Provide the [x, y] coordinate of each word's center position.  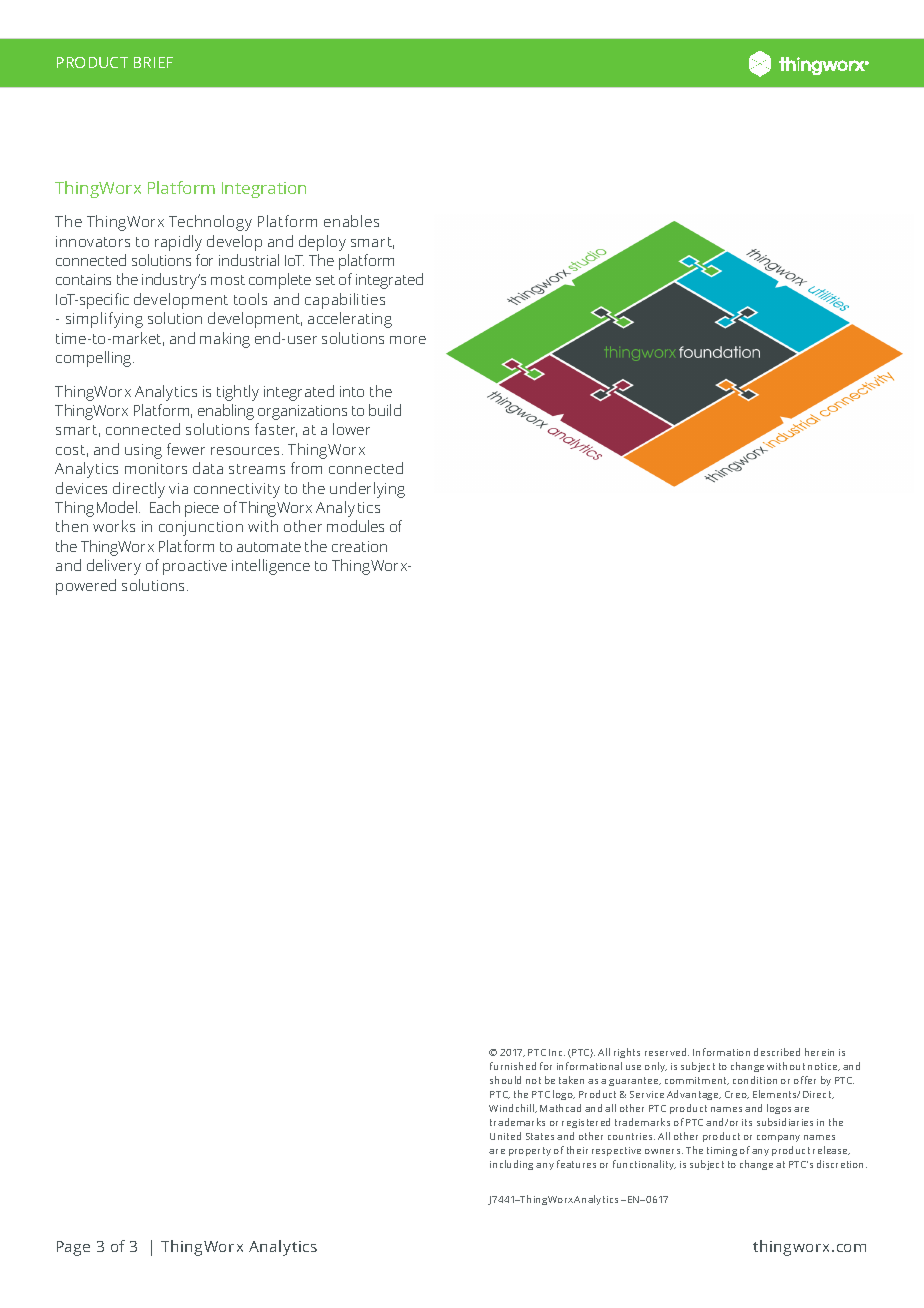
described [777, 1052]
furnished [513, 1066]
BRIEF [153, 62]
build [385, 410]
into [352, 391]
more [408, 340]
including [511, 1165]
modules [355, 526]
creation [359, 546]
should [505, 1080]
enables [351, 221]
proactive [195, 567]
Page [73, 1248]
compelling [95, 359]
